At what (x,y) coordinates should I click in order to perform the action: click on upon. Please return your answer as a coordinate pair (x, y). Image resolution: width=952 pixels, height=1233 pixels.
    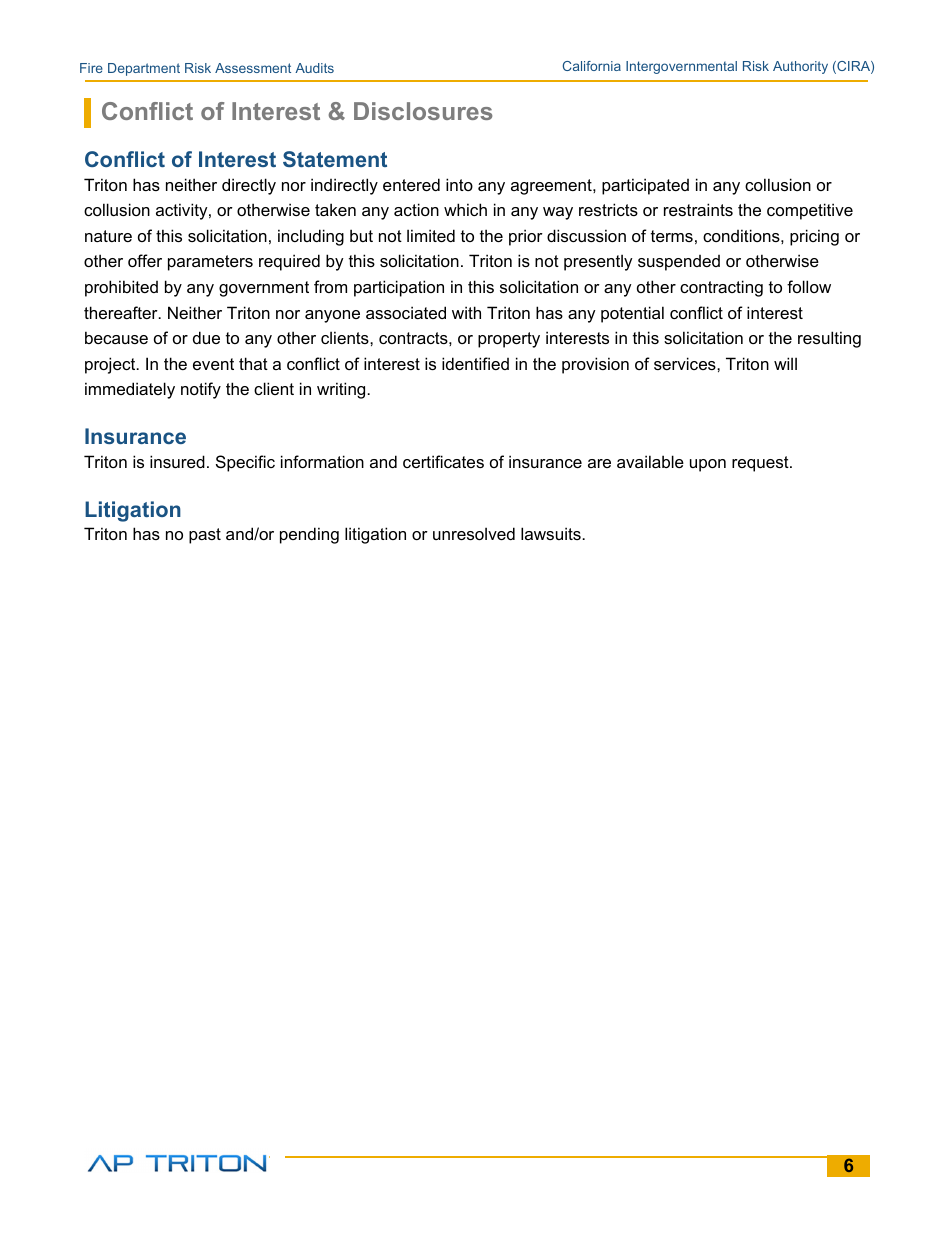
    Looking at the image, I should click on (708, 465).
